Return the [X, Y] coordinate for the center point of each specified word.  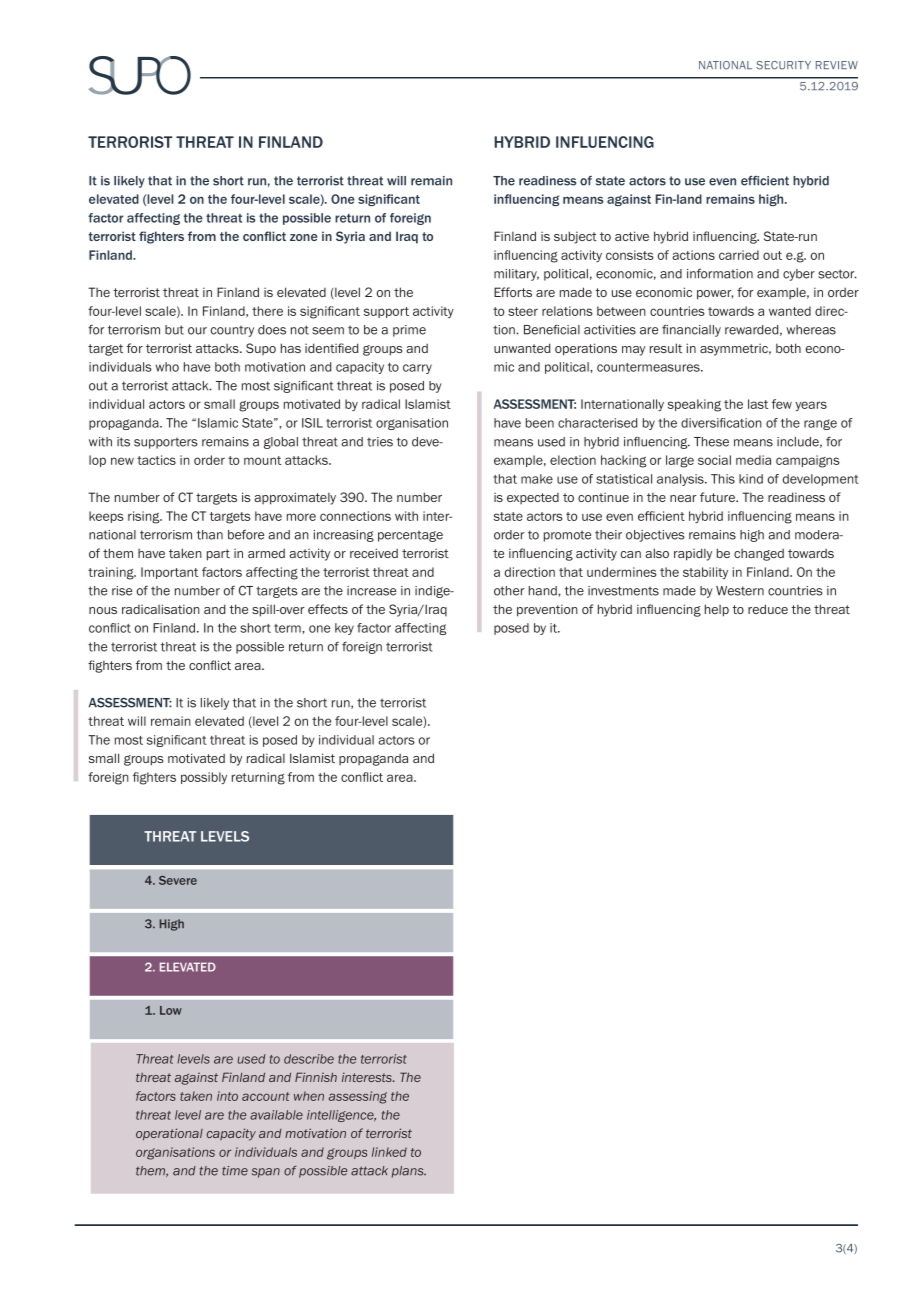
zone [304, 237]
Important [169, 573]
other [509, 591]
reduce [768, 609]
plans [409, 1172]
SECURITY [783, 65]
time [235, 1171]
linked [389, 1152]
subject [575, 237]
